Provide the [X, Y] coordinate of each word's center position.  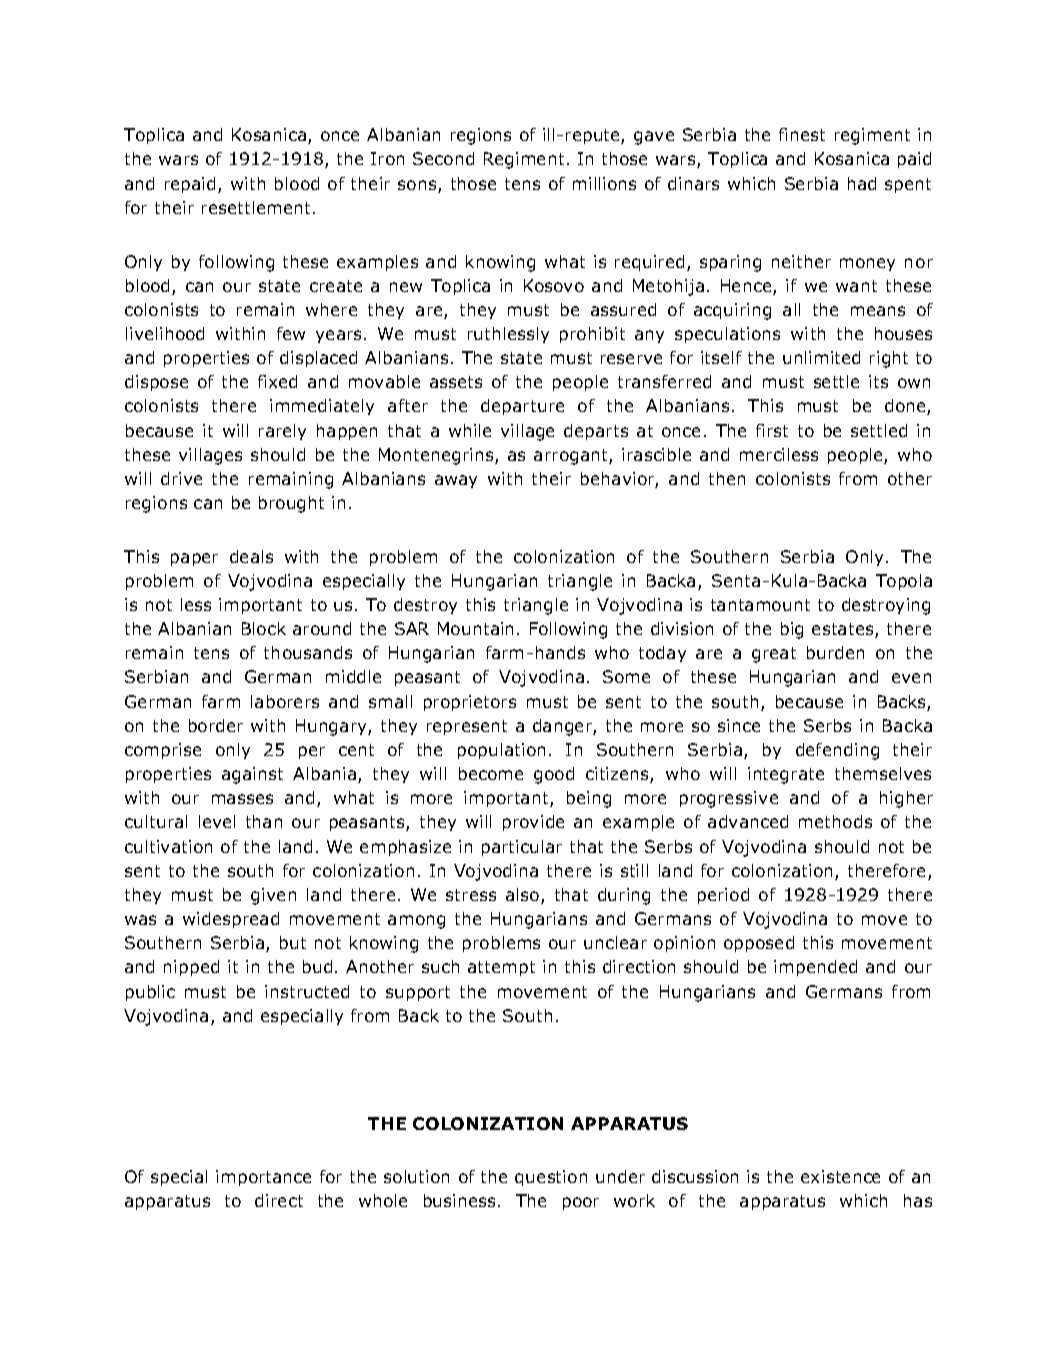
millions [604, 183]
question [551, 1178]
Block [264, 628]
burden [835, 652]
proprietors [470, 703]
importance [263, 1178]
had [862, 183]
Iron [387, 158]
